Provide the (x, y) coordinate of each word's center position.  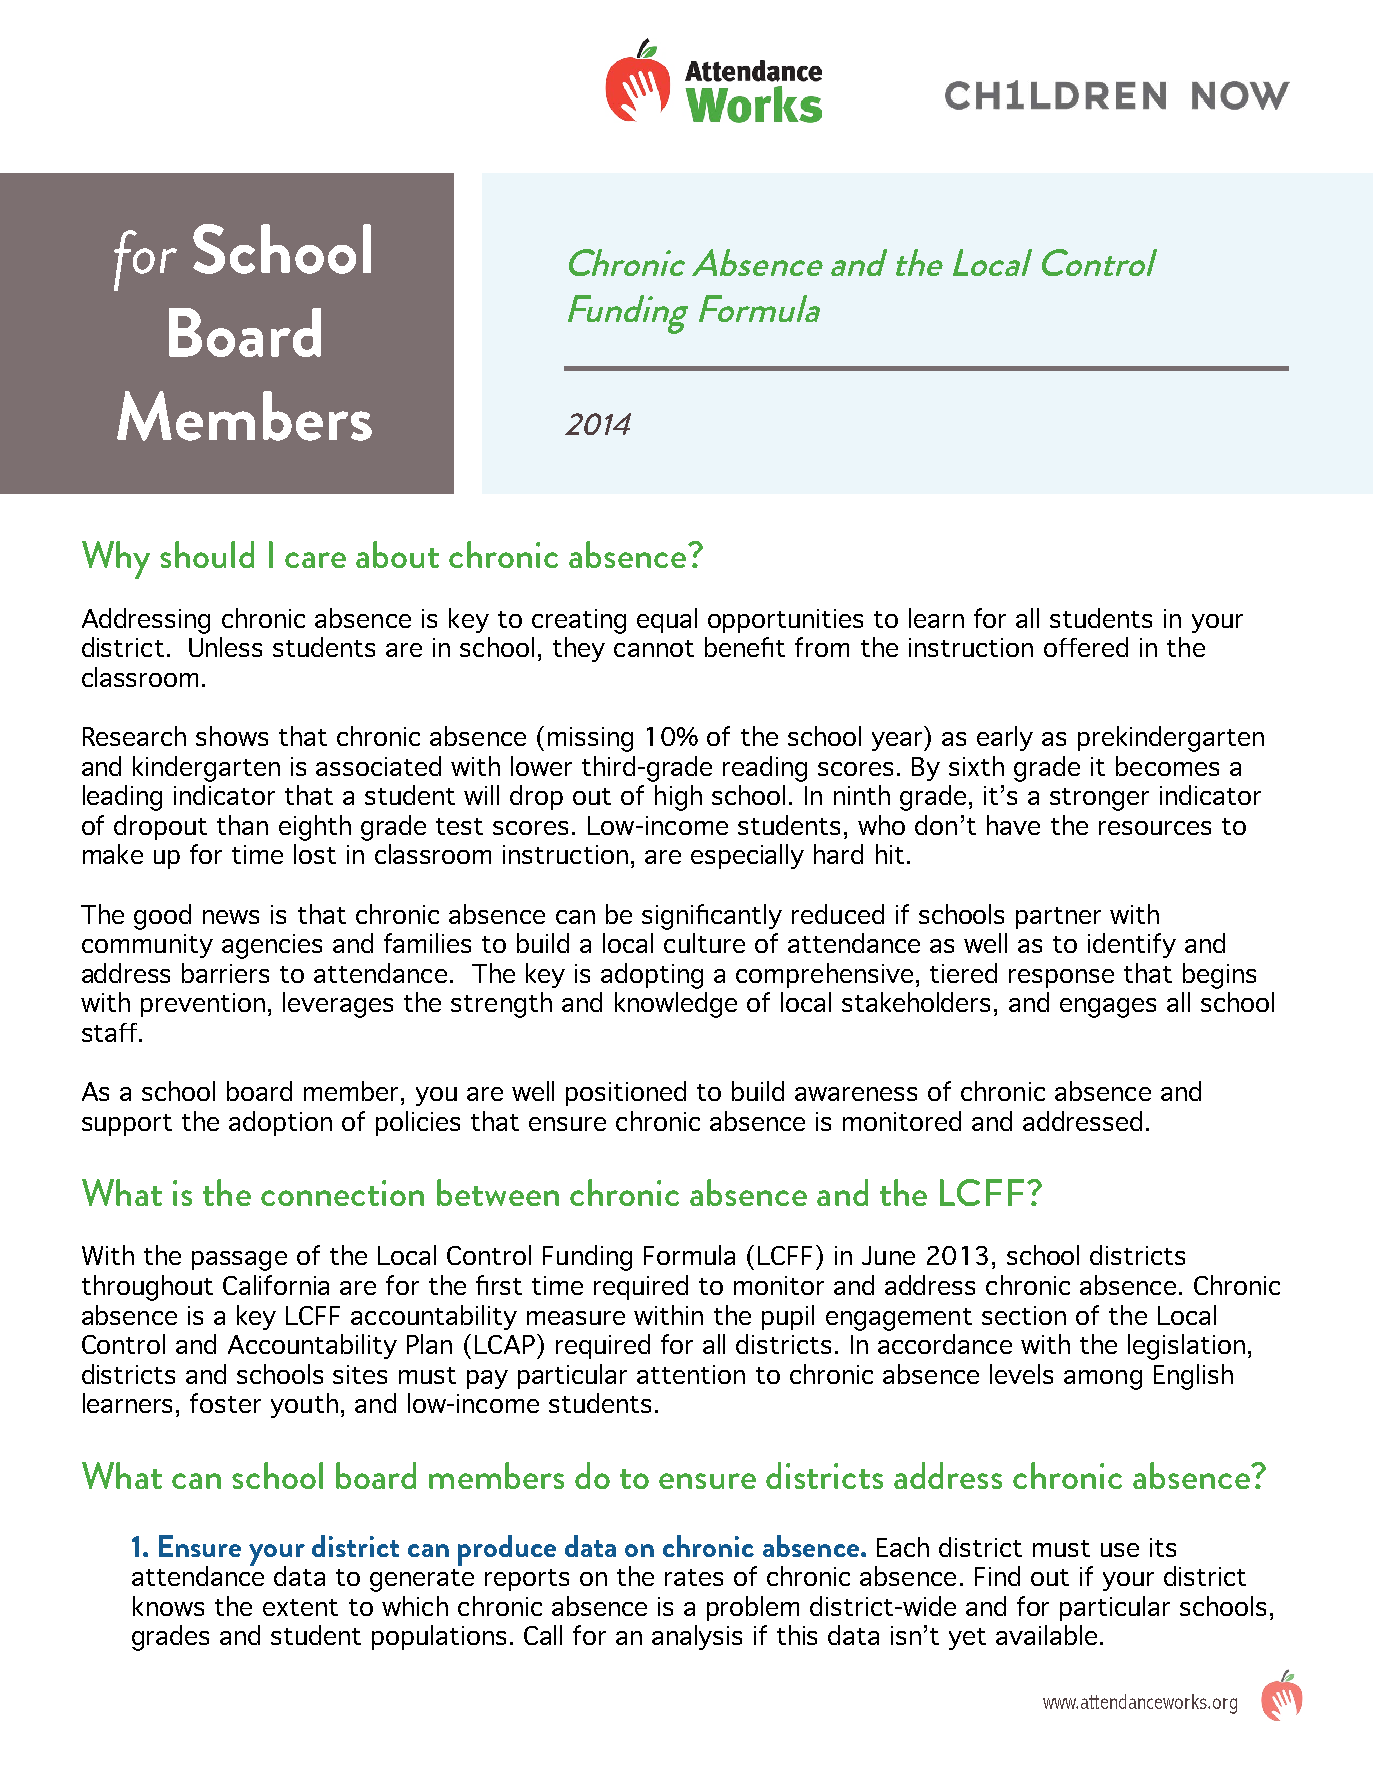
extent (300, 1607)
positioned (626, 1093)
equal (667, 620)
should (207, 554)
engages (1108, 1008)
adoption (280, 1123)
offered (1086, 647)
